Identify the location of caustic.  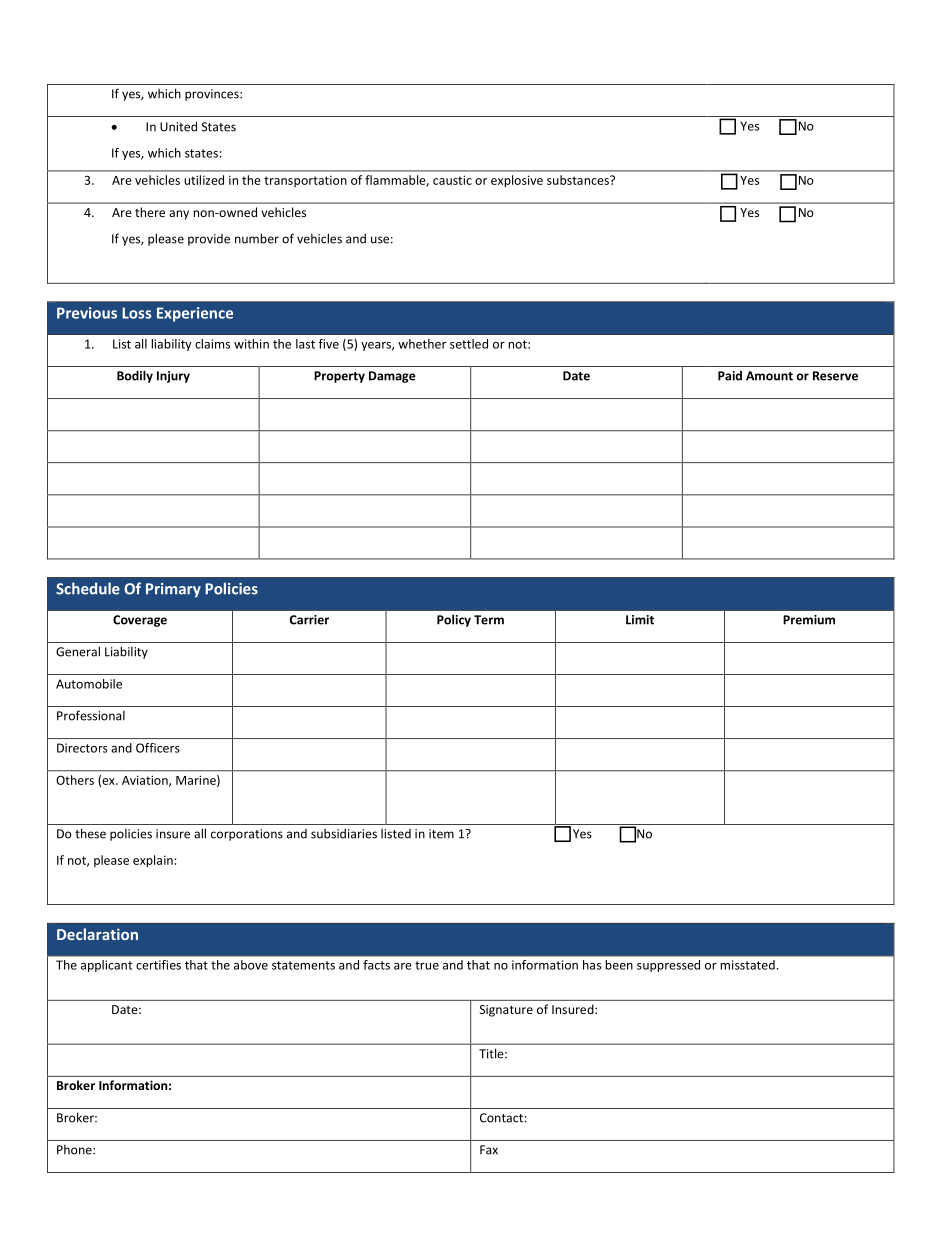
(452, 180).
